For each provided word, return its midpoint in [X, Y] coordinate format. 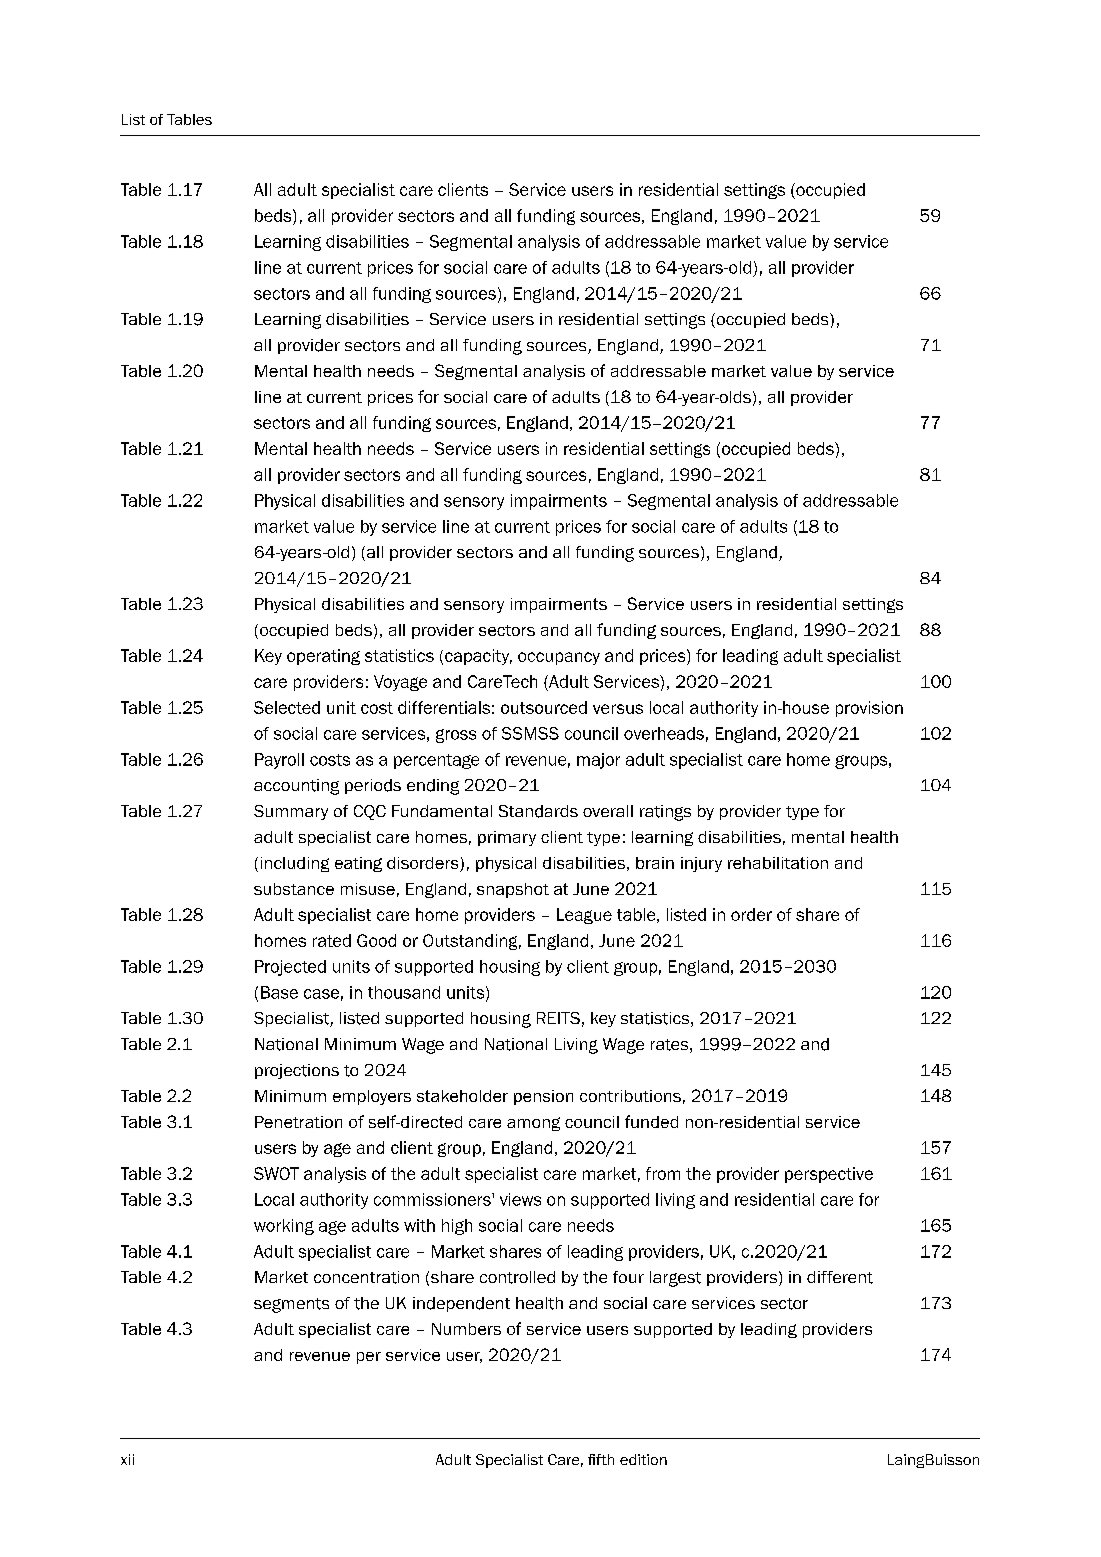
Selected [287, 707]
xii [127, 1459]
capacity [478, 657]
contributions [630, 1096]
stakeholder [462, 1096]
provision [869, 709]
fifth [601, 1459]
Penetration [298, 1122]
